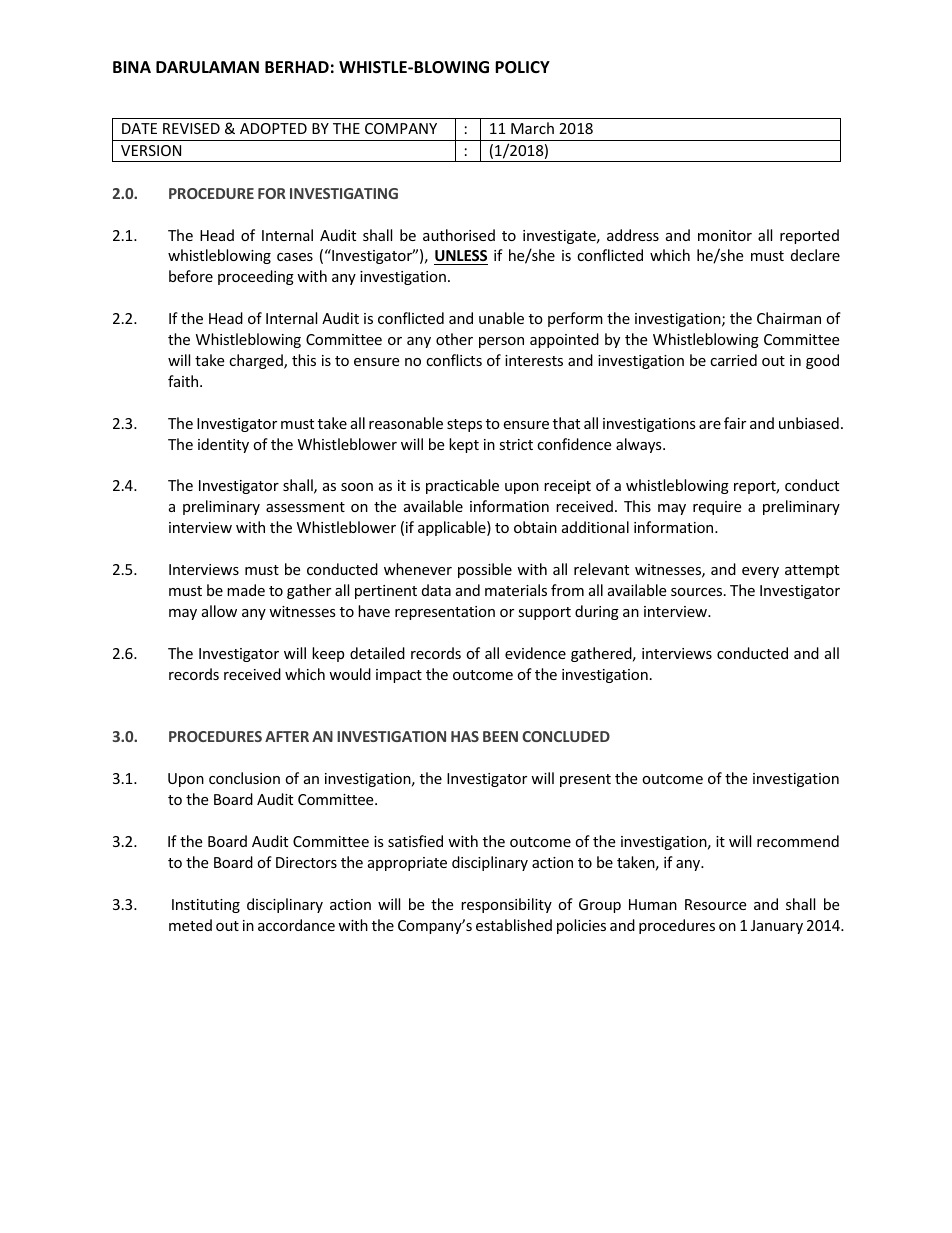 This page has width=952, height=1233. I want to click on March, so click(532, 128).
